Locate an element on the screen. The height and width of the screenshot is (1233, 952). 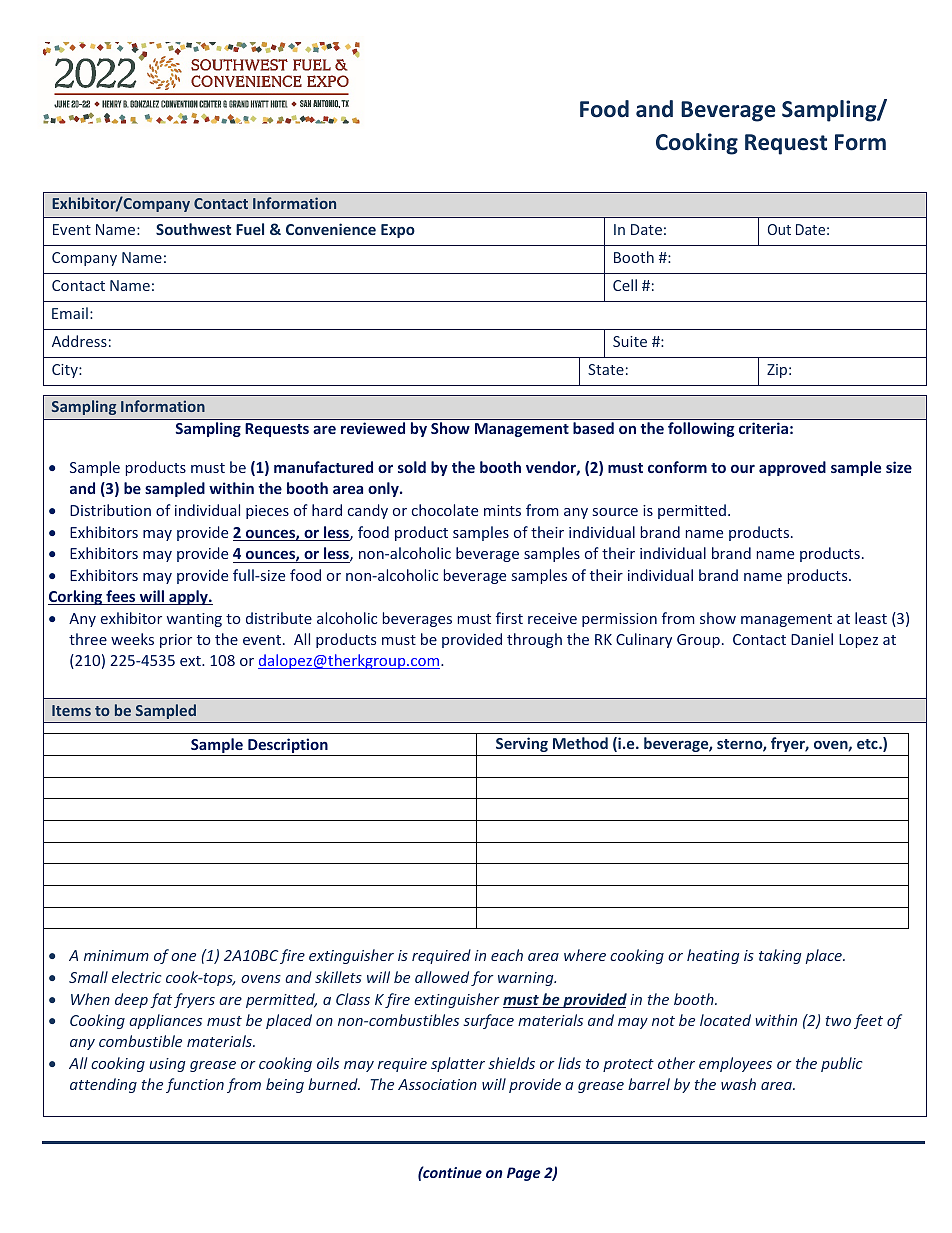
Cell is located at coordinates (625, 285).
